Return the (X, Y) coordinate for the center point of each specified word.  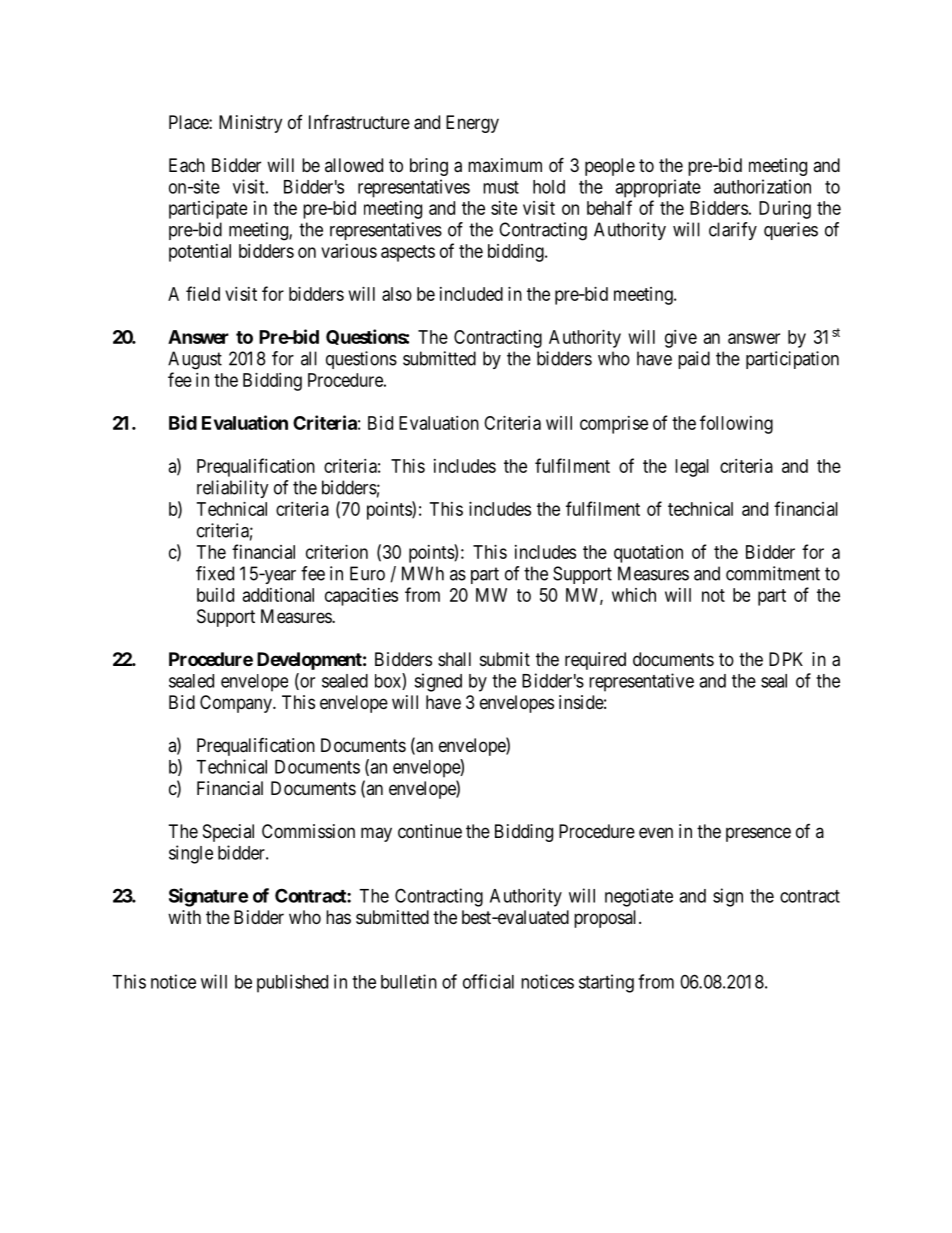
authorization (762, 186)
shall (454, 659)
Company (237, 704)
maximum (505, 165)
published (292, 983)
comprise (614, 425)
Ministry (250, 124)
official (488, 981)
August (195, 360)
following (736, 424)
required (595, 661)
